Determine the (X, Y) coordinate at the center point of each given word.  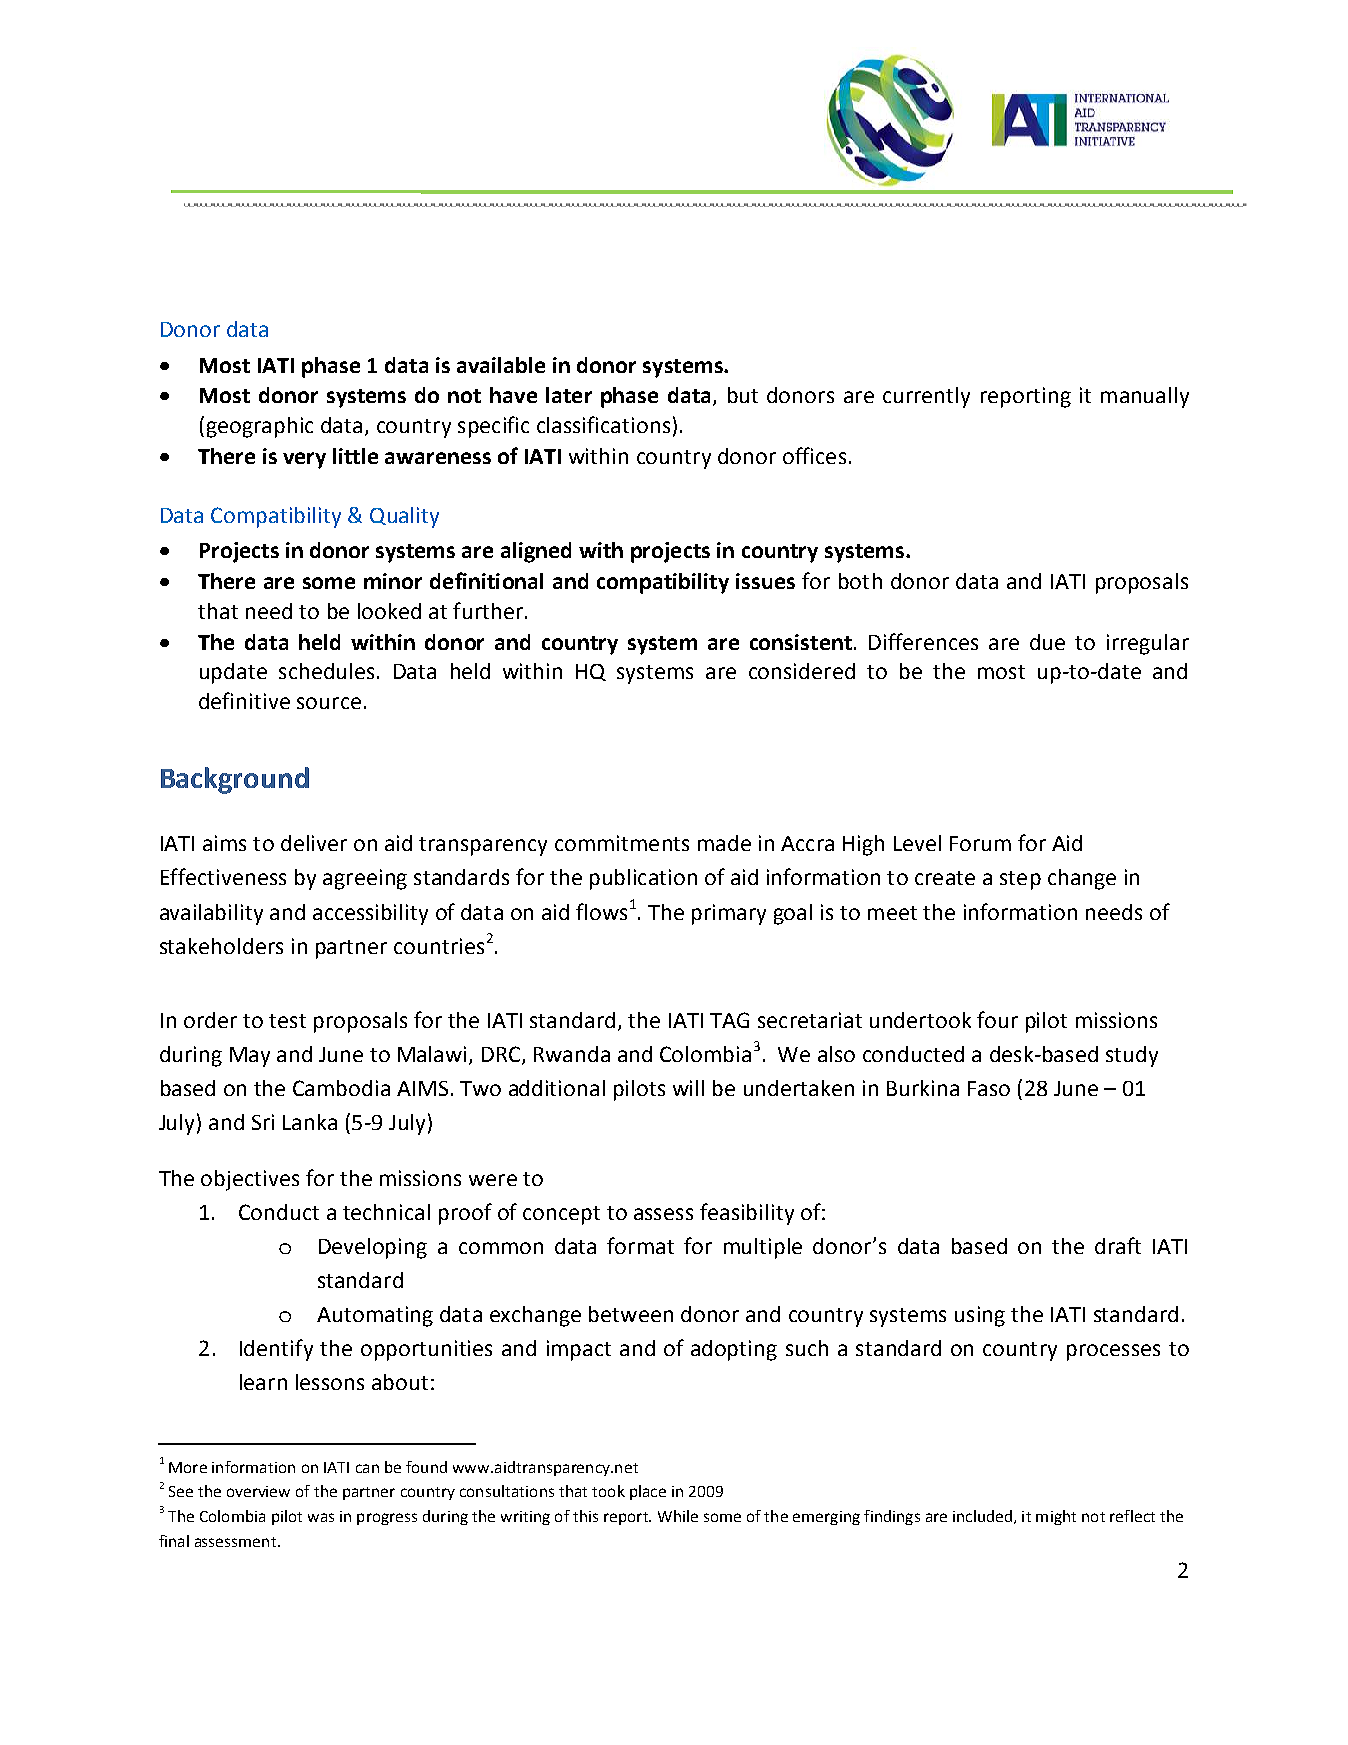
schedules (326, 671)
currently (926, 397)
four (997, 1019)
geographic (260, 427)
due (1047, 642)
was (321, 1517)
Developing (373, 1248)
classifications (603, 424)
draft (1118, 1245)
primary (729, 914)
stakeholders (221, 946)
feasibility (747, 1214)
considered (802, 671)
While (678, 1516)
